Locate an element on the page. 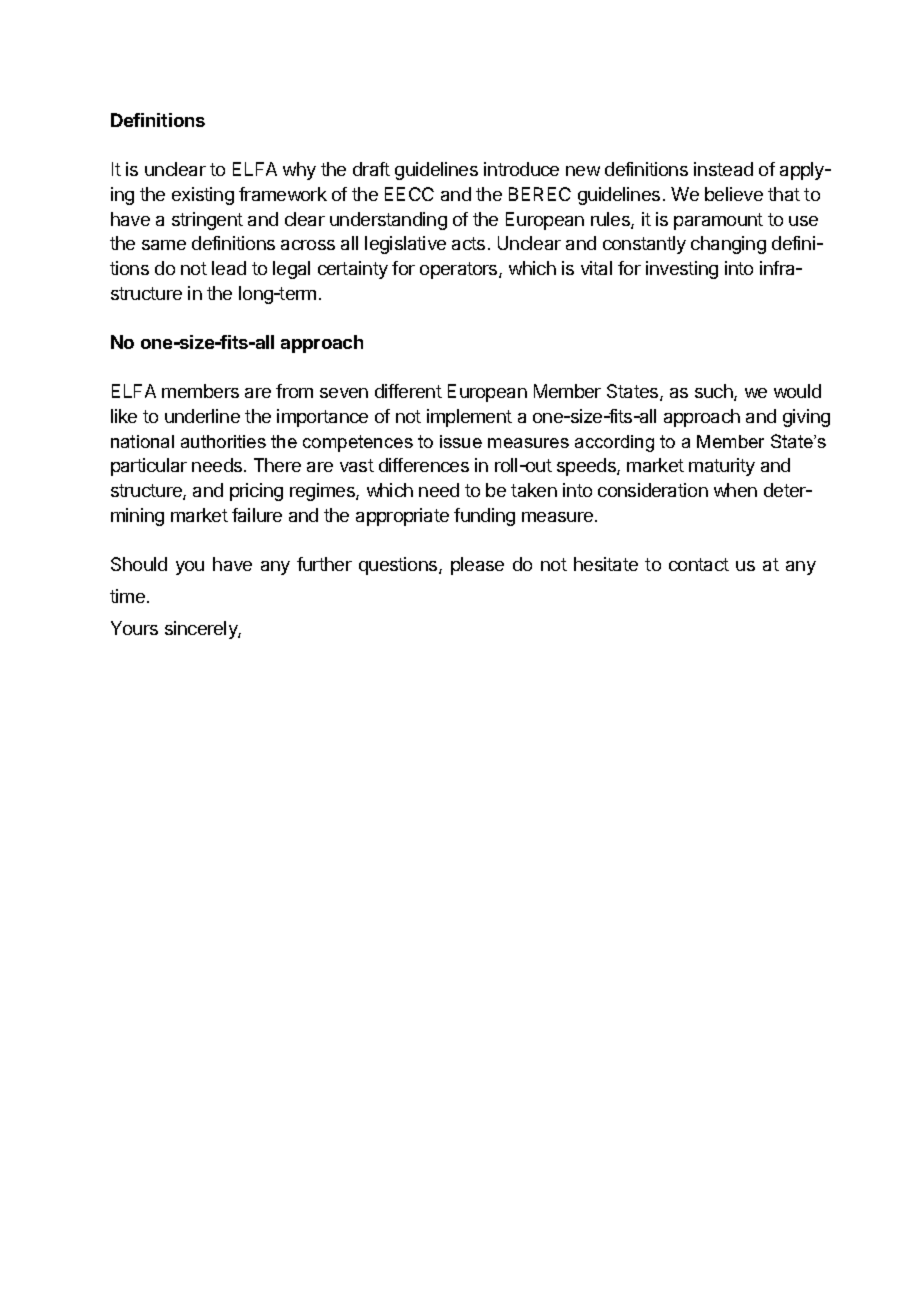  underline is located at coordinates (202, 416).
